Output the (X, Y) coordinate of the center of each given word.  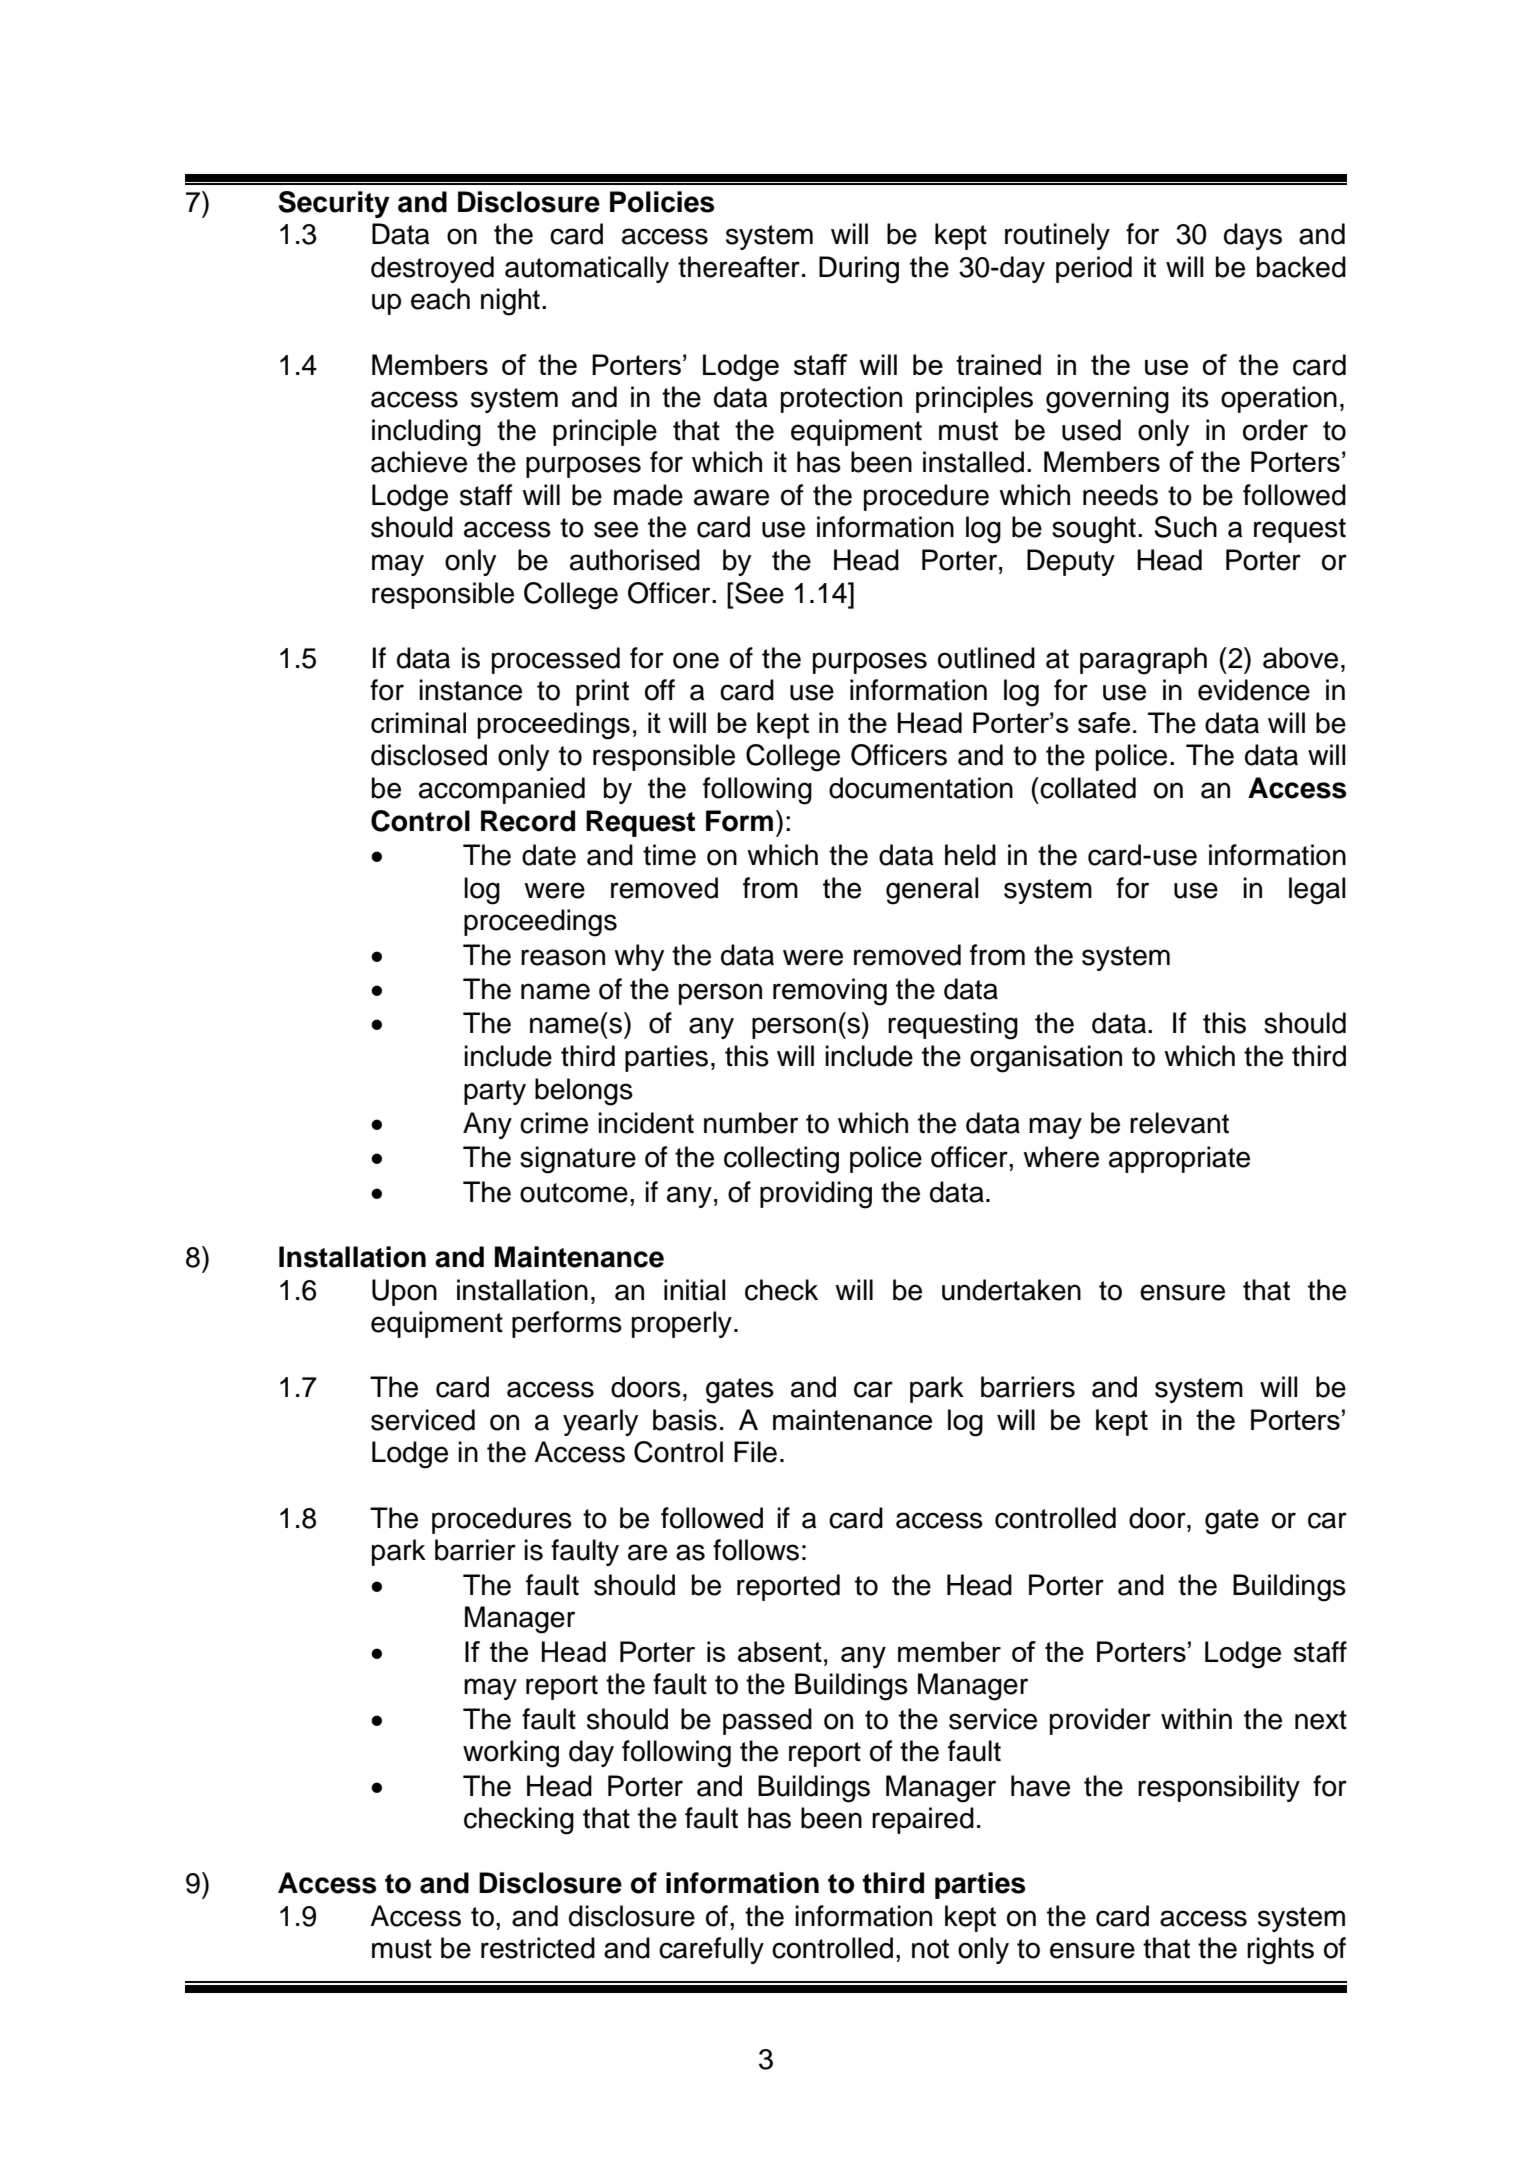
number (751, 1123)
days (1253, 236)
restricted (538, 1948)
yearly (600, 1422)
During (859, 270)
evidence (1254, 690)
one (696, 660)
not (930, 1949)
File (755, 1452)
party (495, 1092)
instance (470, 690)
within (1196, 1719)
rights (1280, 1951)
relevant (1179, 1123)
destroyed (432, 269)
